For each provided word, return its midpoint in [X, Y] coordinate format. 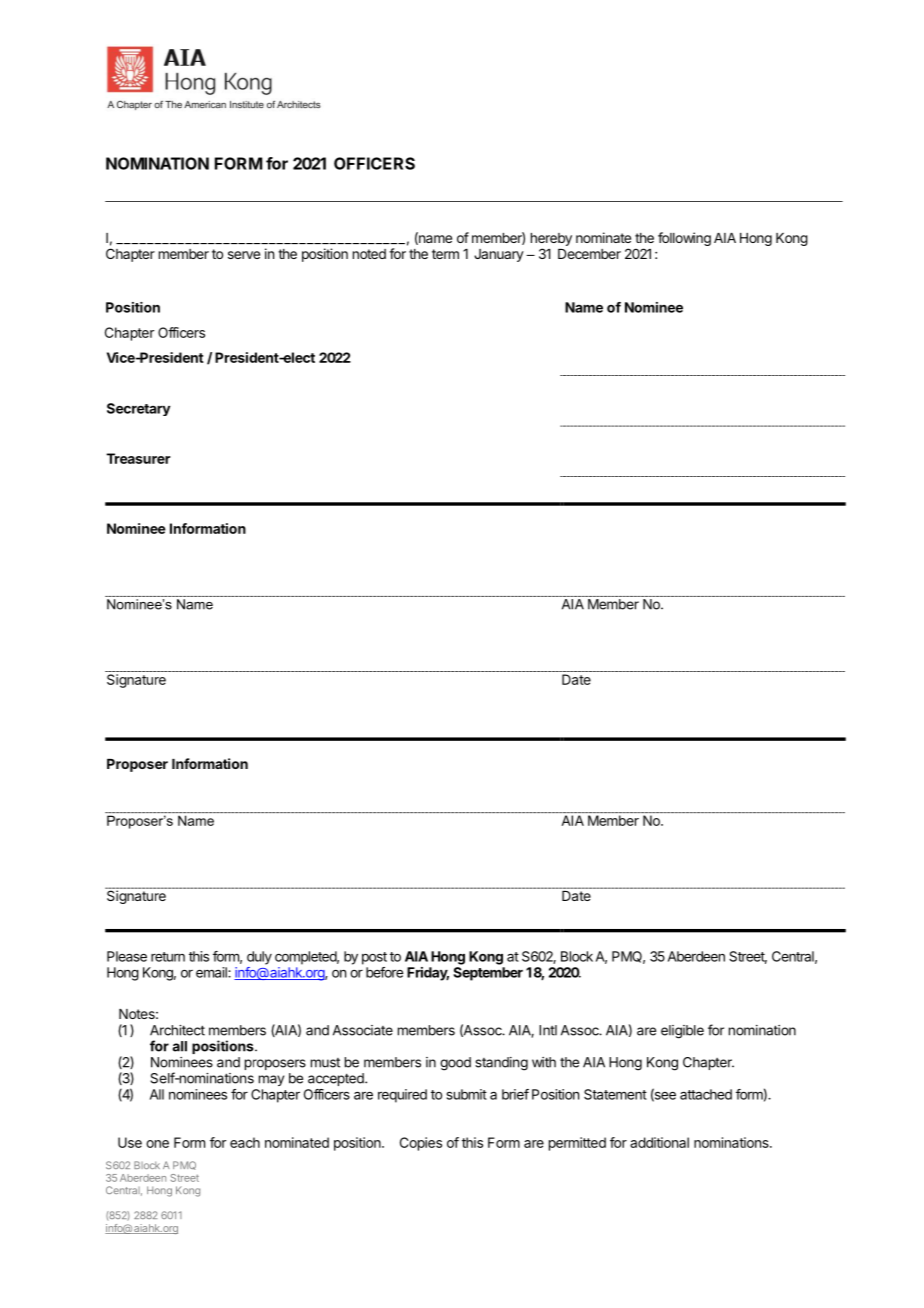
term [445, 254]
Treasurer [138, 458]
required [402, 1096]
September [488, 974]
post [374, 958]
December [589, 254]
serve [244, 255]
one [157, 1144]
